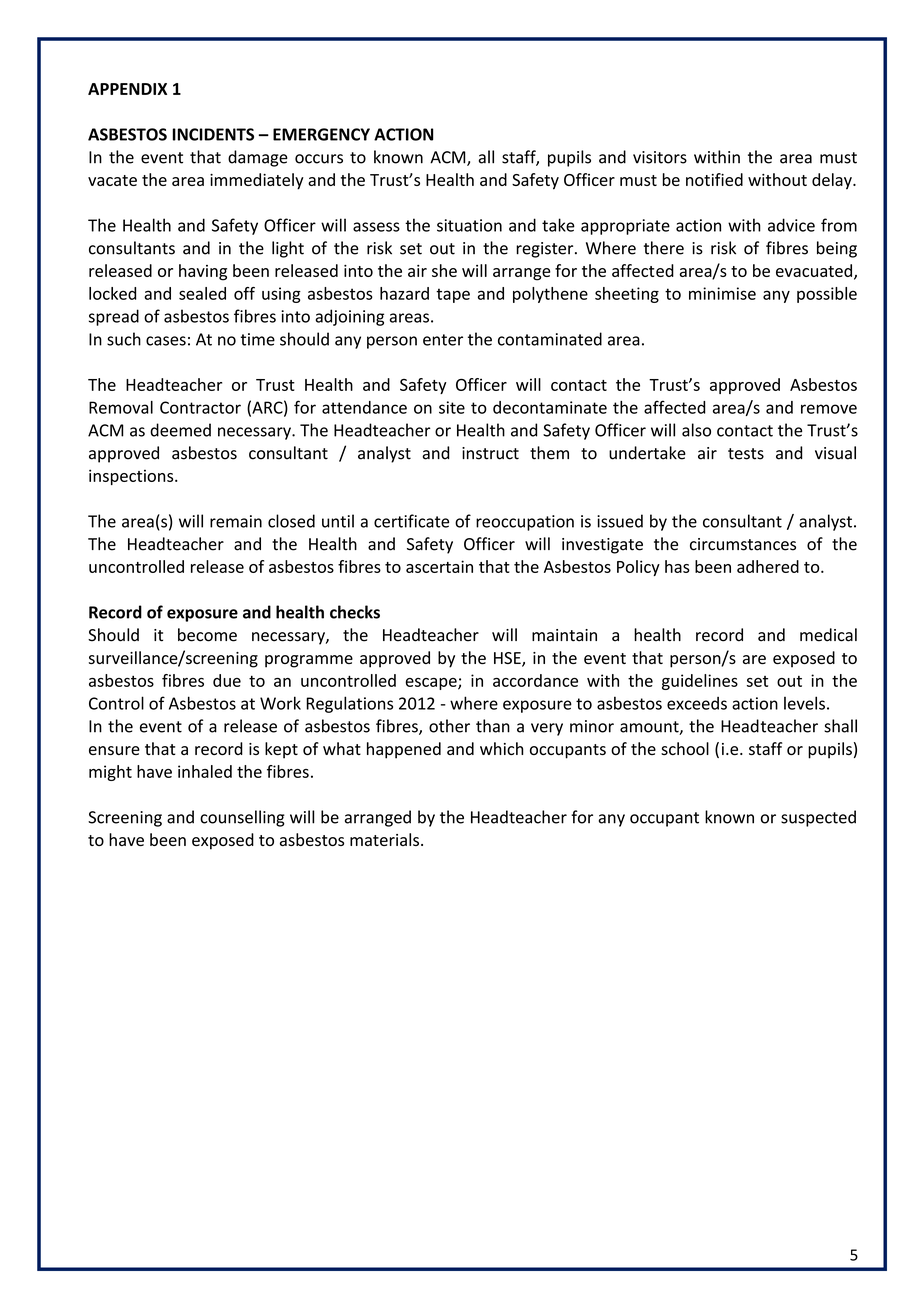 This screenshot has width=924, height=1308. What do you see at coordinates (743, 544) in the screenshot?
I see `circumstances` at bounding box center [743, 544].
